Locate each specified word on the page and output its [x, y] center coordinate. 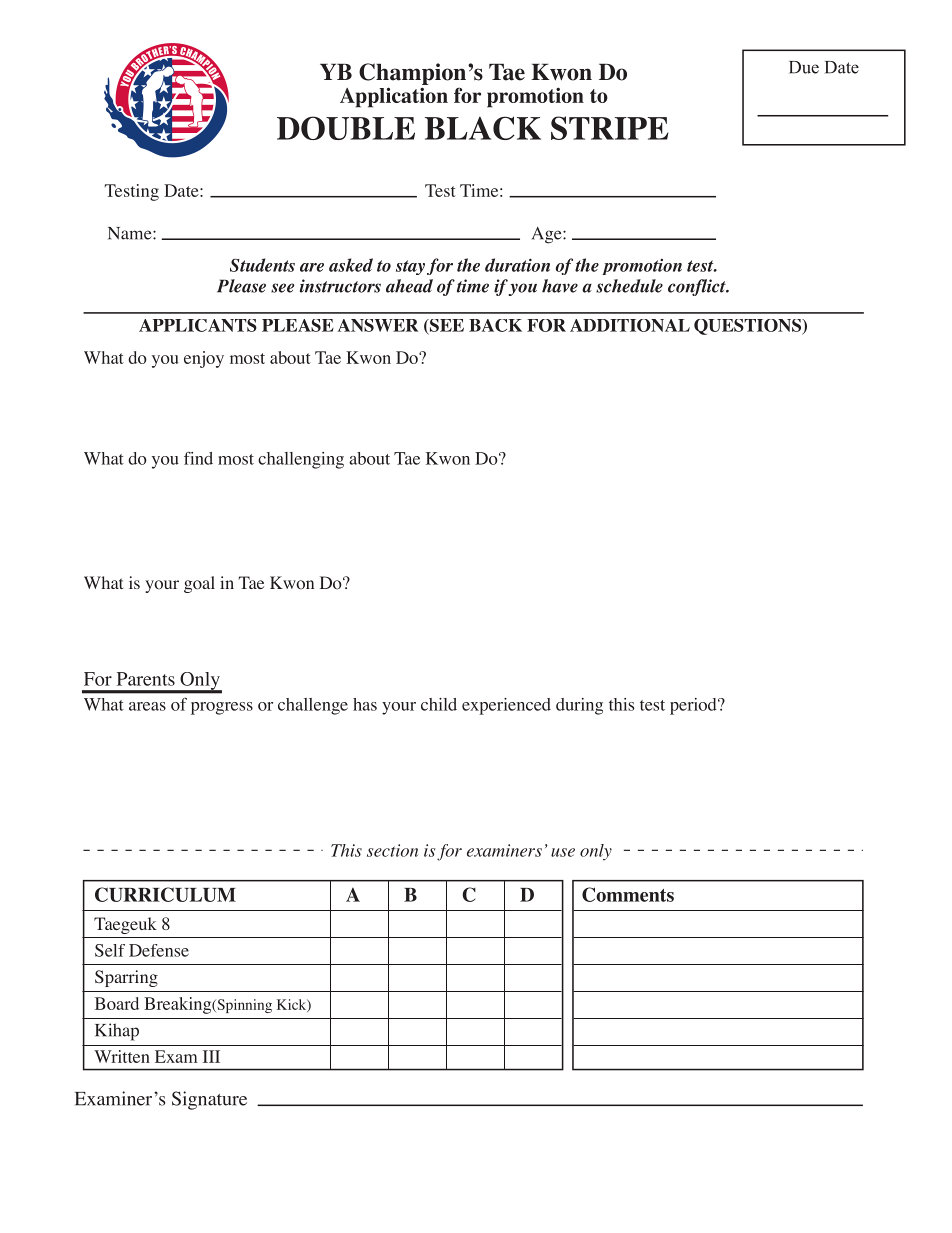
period [694, 706]
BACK [495, 325]
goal [199, 584]
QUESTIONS [749, 327]
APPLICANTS [198, 325]
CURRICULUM [165, 894]
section [392, 850]
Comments [628, 894]
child [439, 704]
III [211, 1056]
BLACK [483, 128]
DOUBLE [346, 128]
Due [804, 67]
